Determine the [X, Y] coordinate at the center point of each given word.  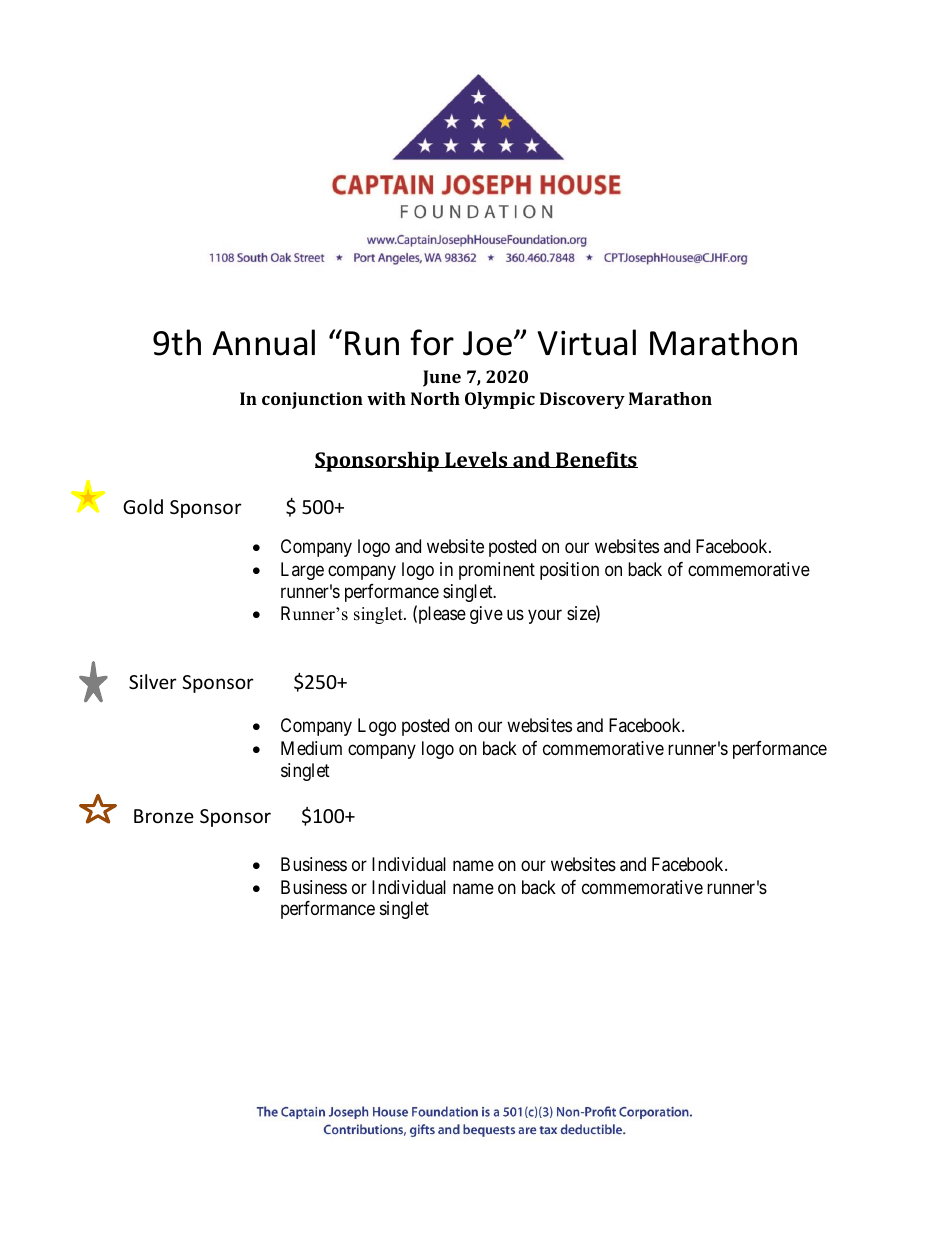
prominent [497, 571]
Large [302, 571]
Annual [263, 342]
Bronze [164, 816]
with [386, 398]
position [569, 571]
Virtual [586, 342]
